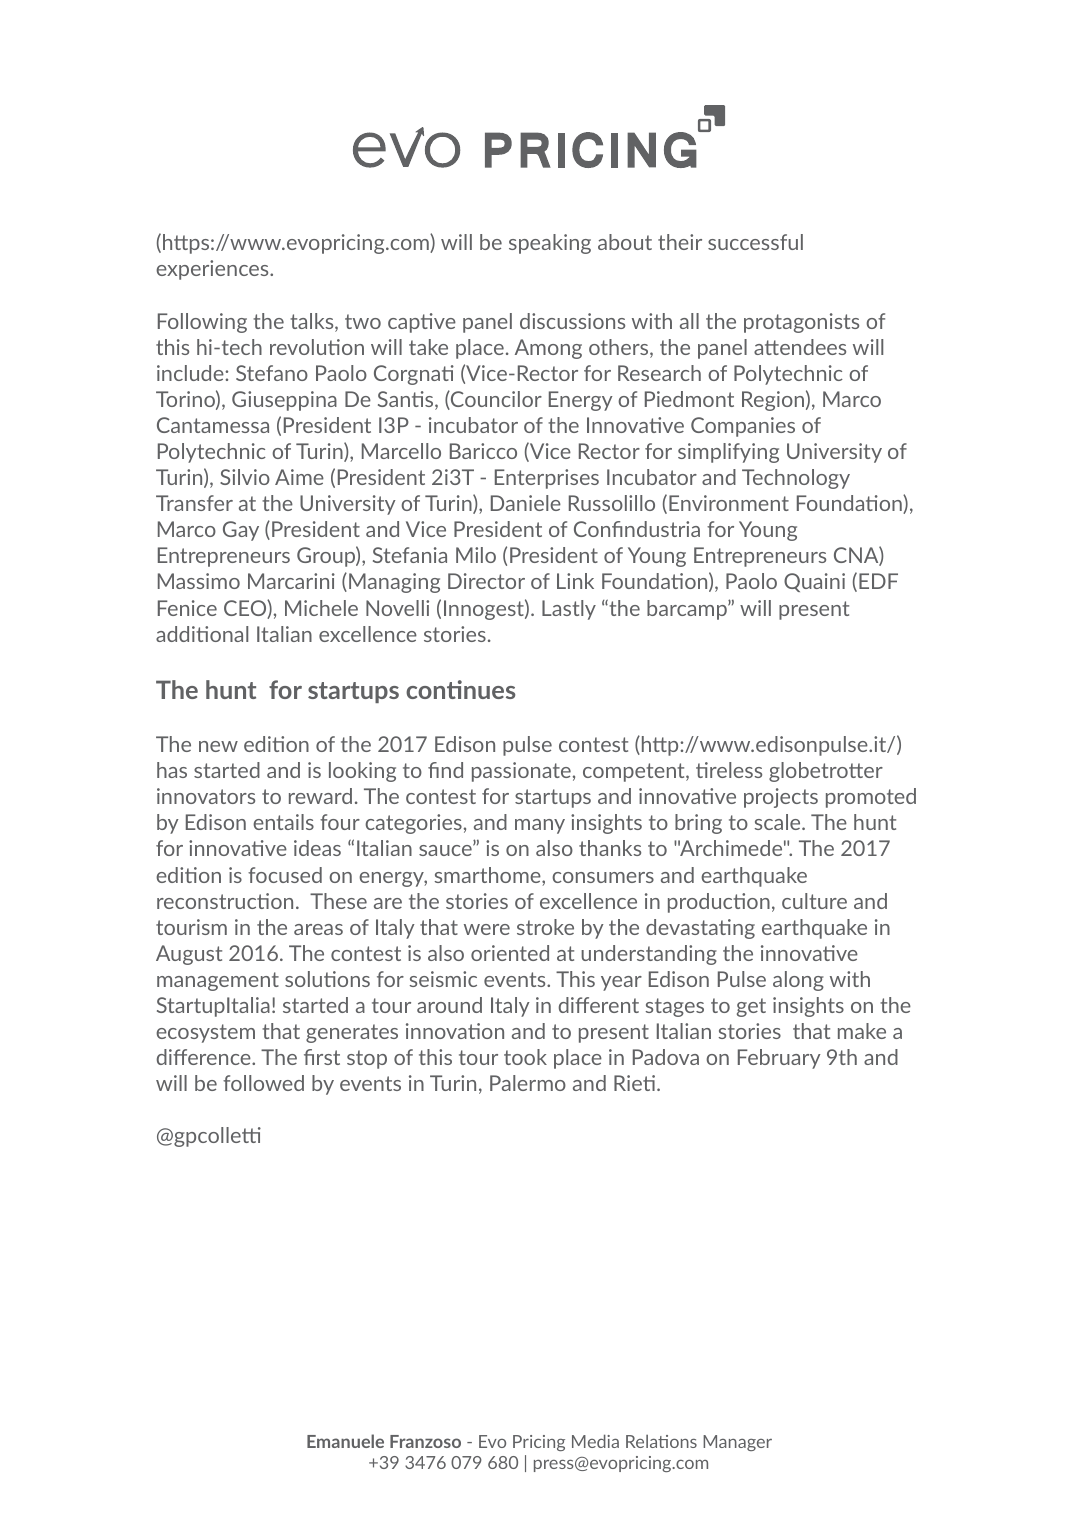 Image resolution: width=1078 pixels, height=1525 pixels. What do you see at coordinates (213, 270) in the document?
I see `experiences` at bounding box center [213, 270].
